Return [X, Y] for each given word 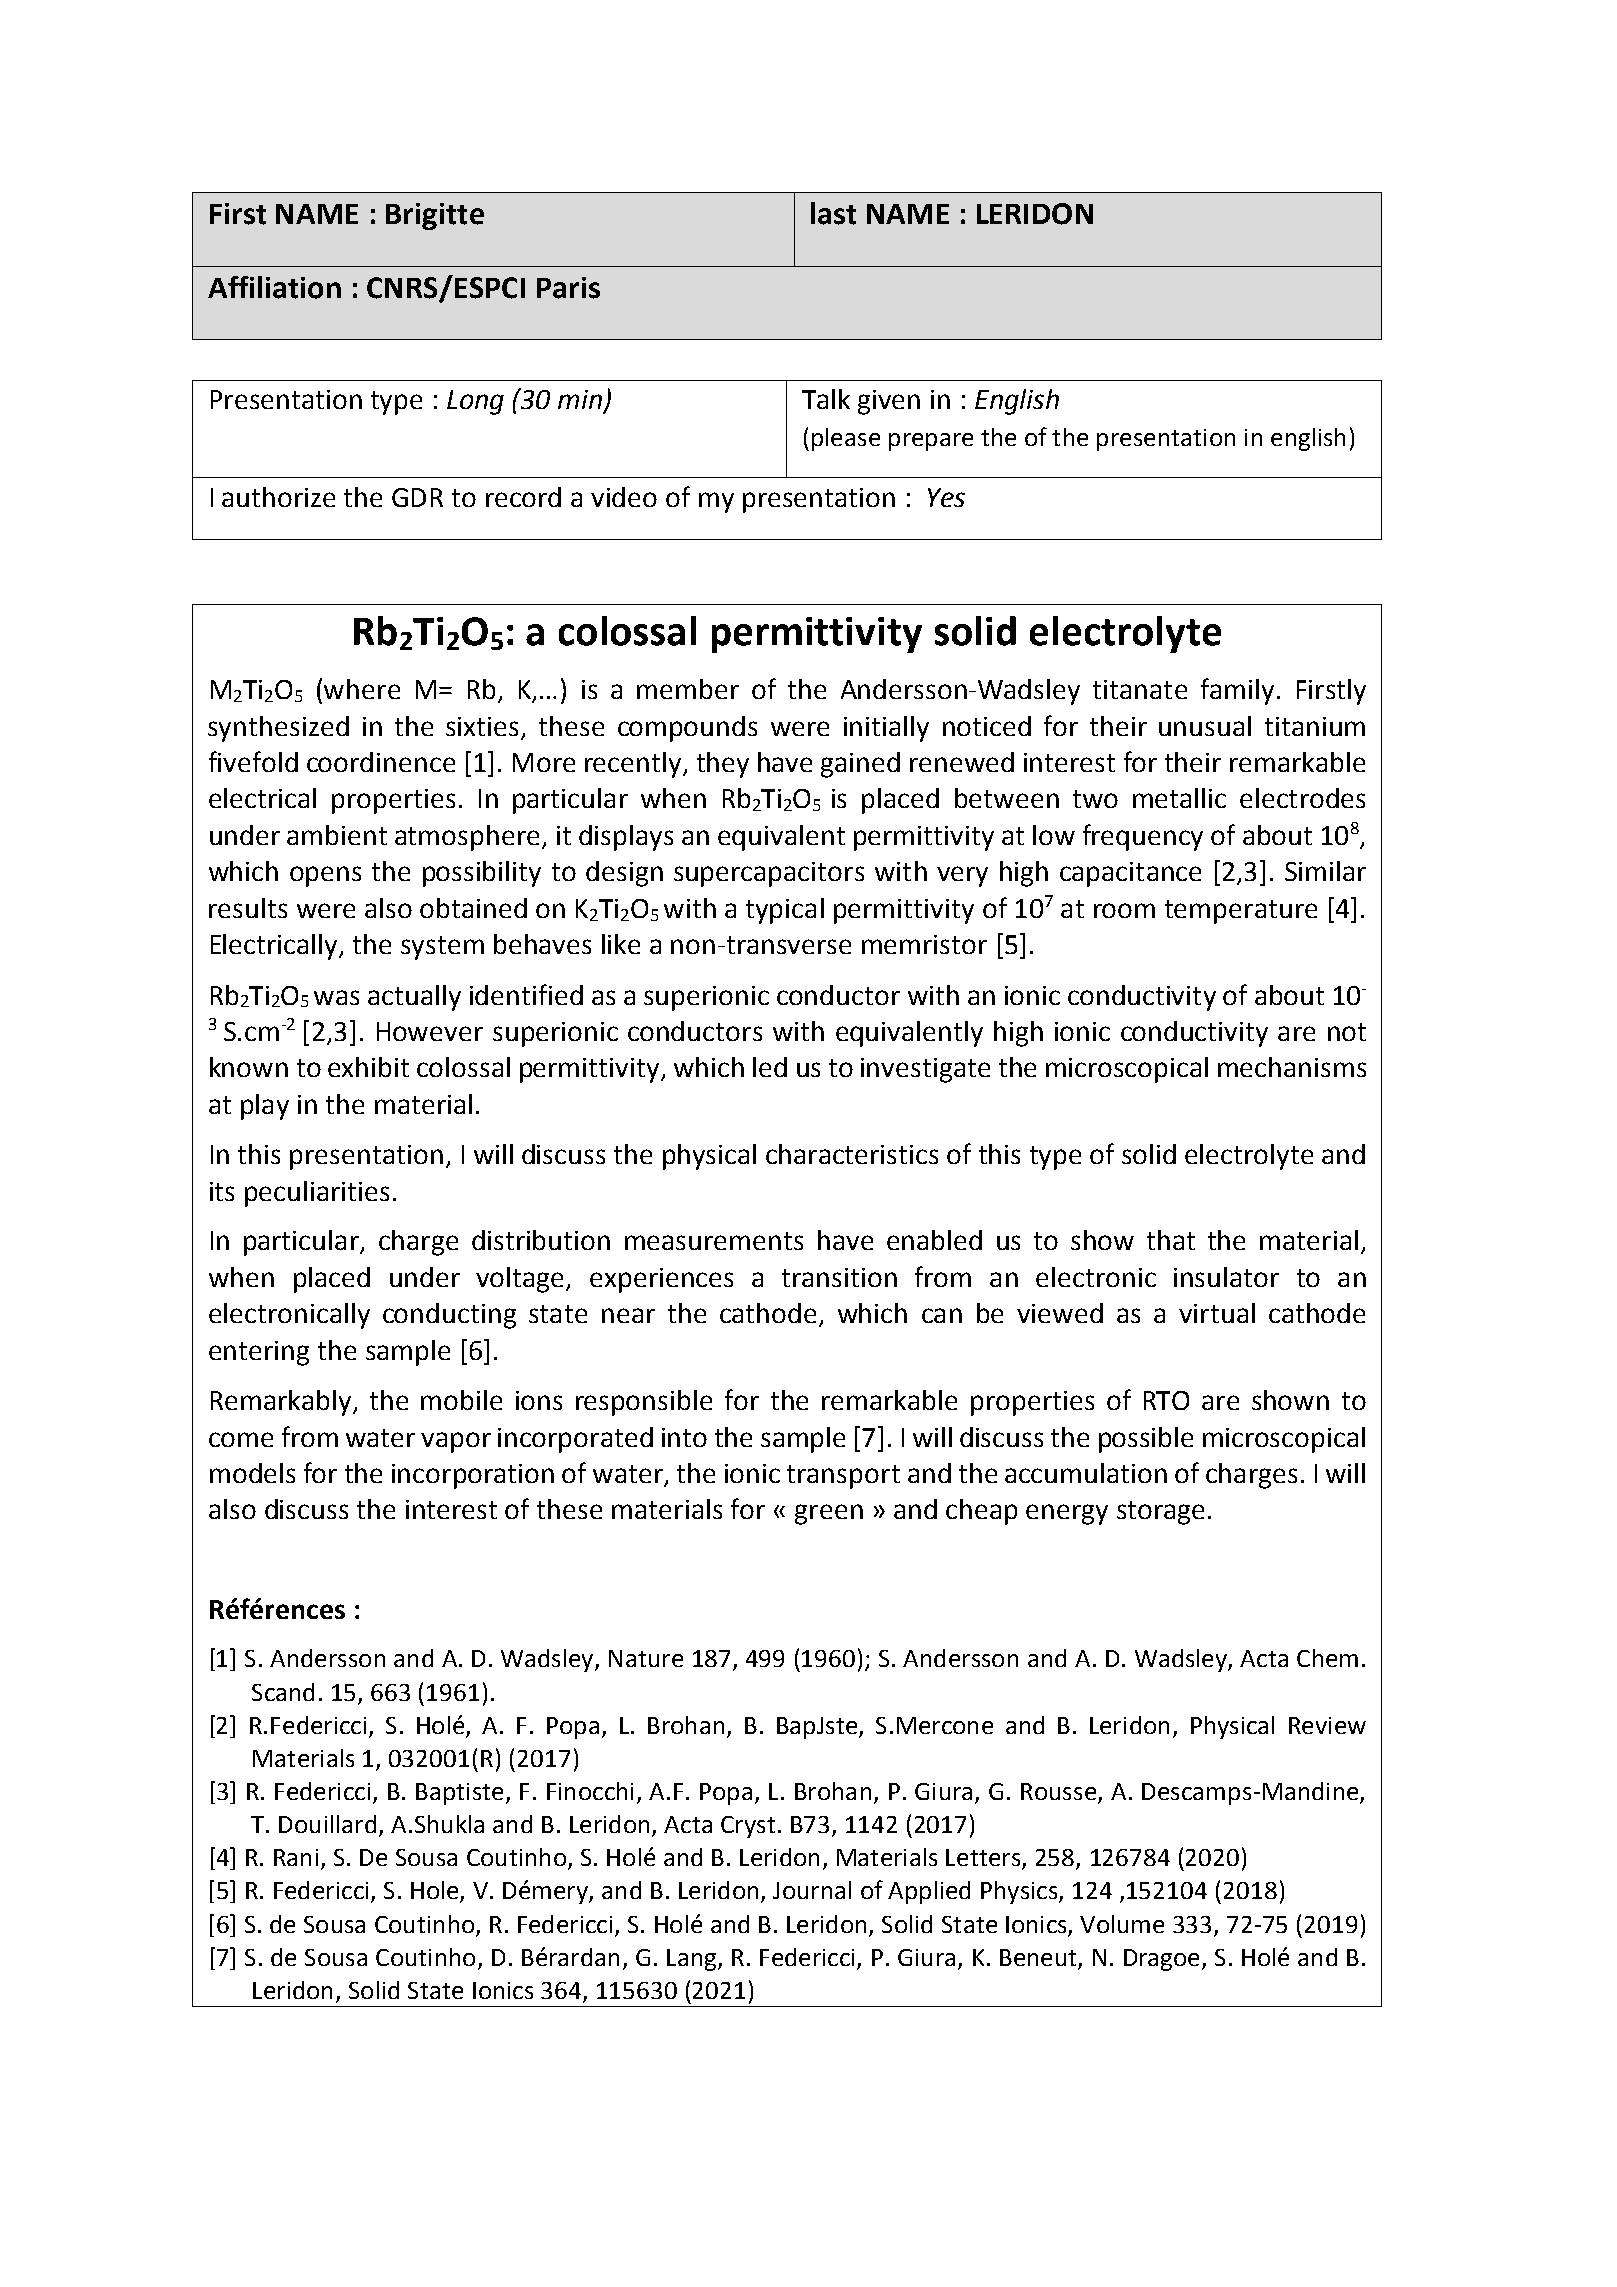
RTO [1166, 1400]
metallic [1179, 798]
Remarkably [282, 1403]
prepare [931, 442]
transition [839, 1277]
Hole [436, 1891]
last [833, 213]
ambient [337, 835]
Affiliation [274, 287]
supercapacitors [769, 874]
